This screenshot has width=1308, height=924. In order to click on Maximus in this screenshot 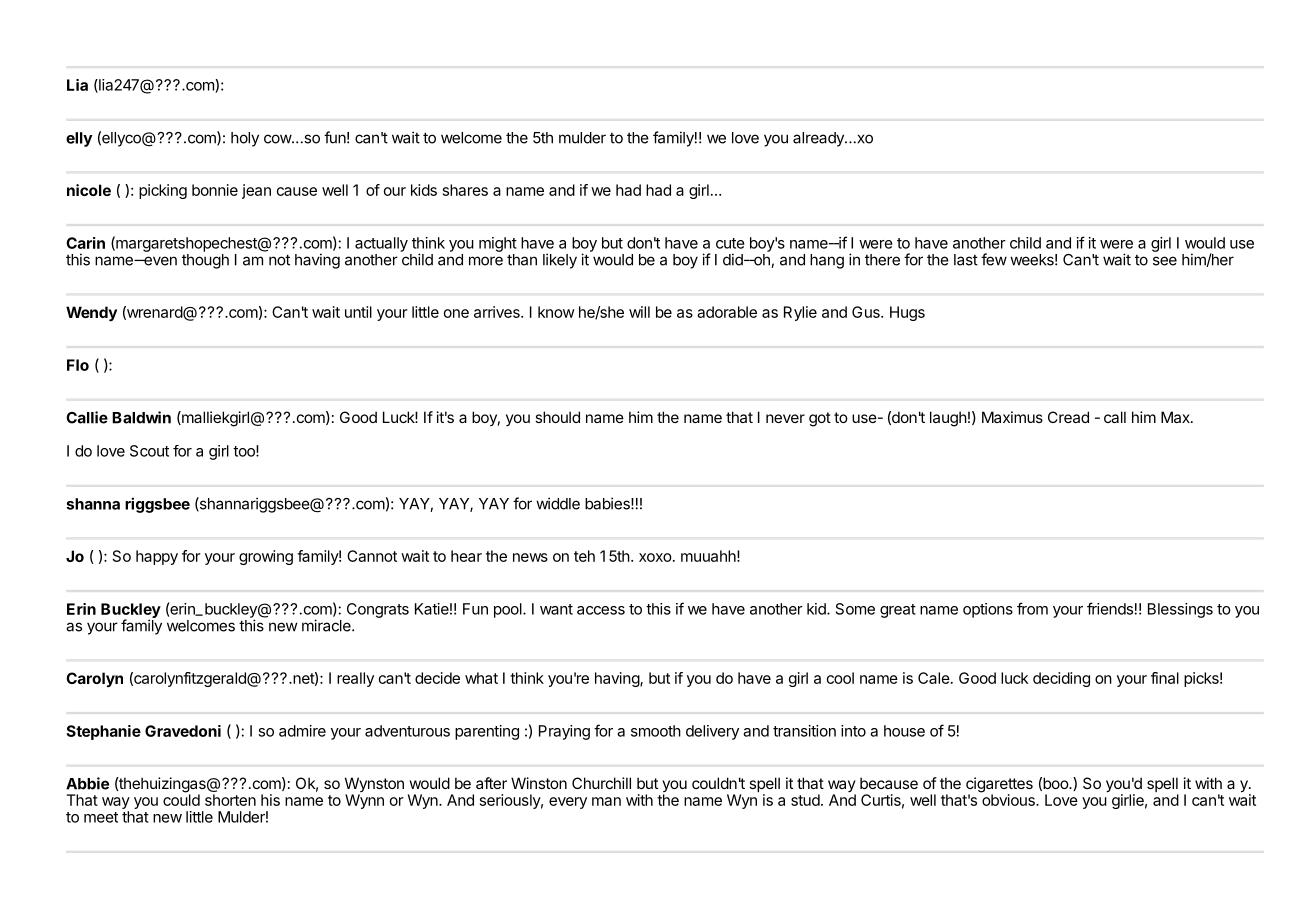, I will do `click(1012, 417)`.
